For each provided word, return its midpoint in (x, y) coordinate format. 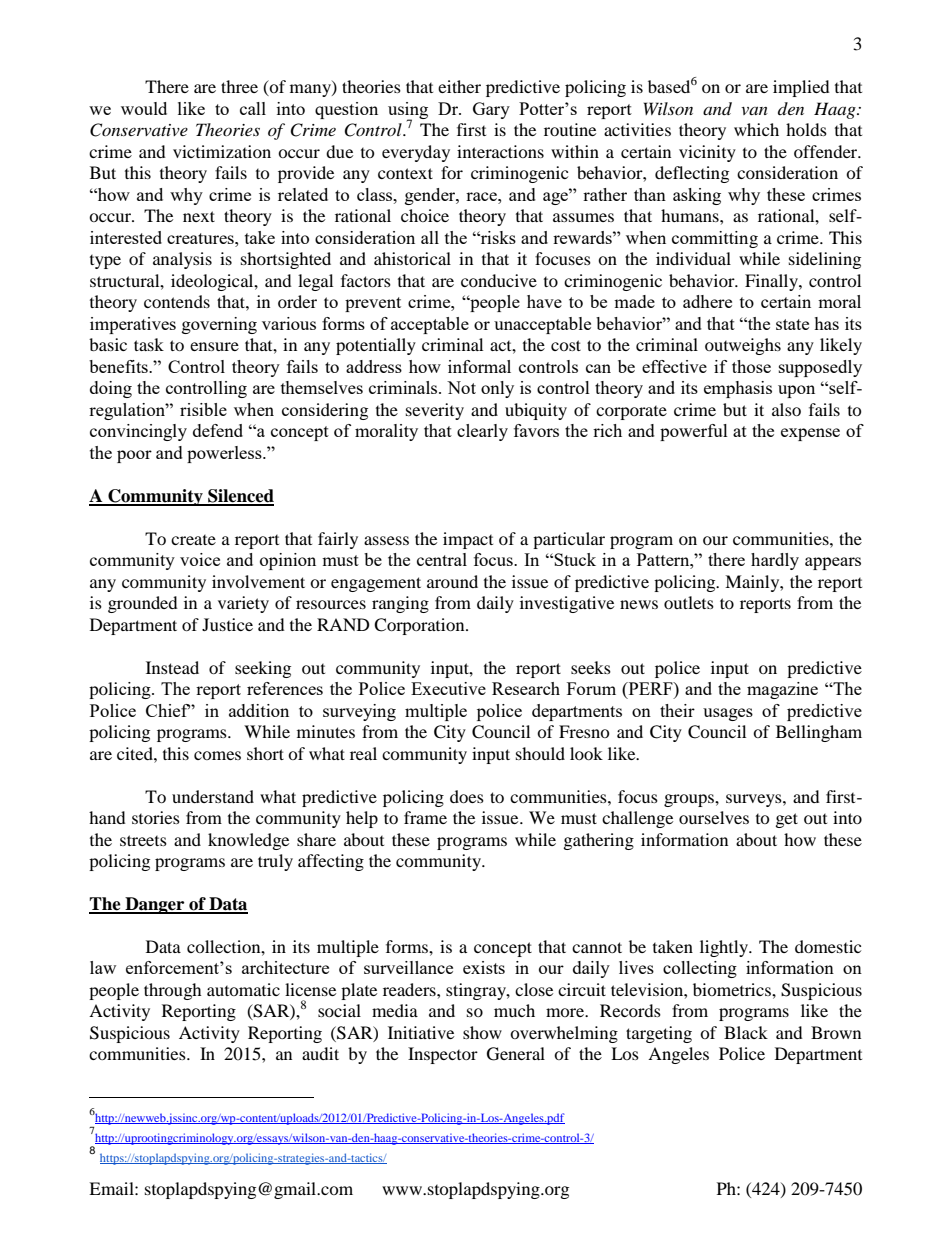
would (144, 108)
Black (746, 1032)
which (756, 129)
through (173, 991)
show (482, 1032)
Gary (491, 110)
